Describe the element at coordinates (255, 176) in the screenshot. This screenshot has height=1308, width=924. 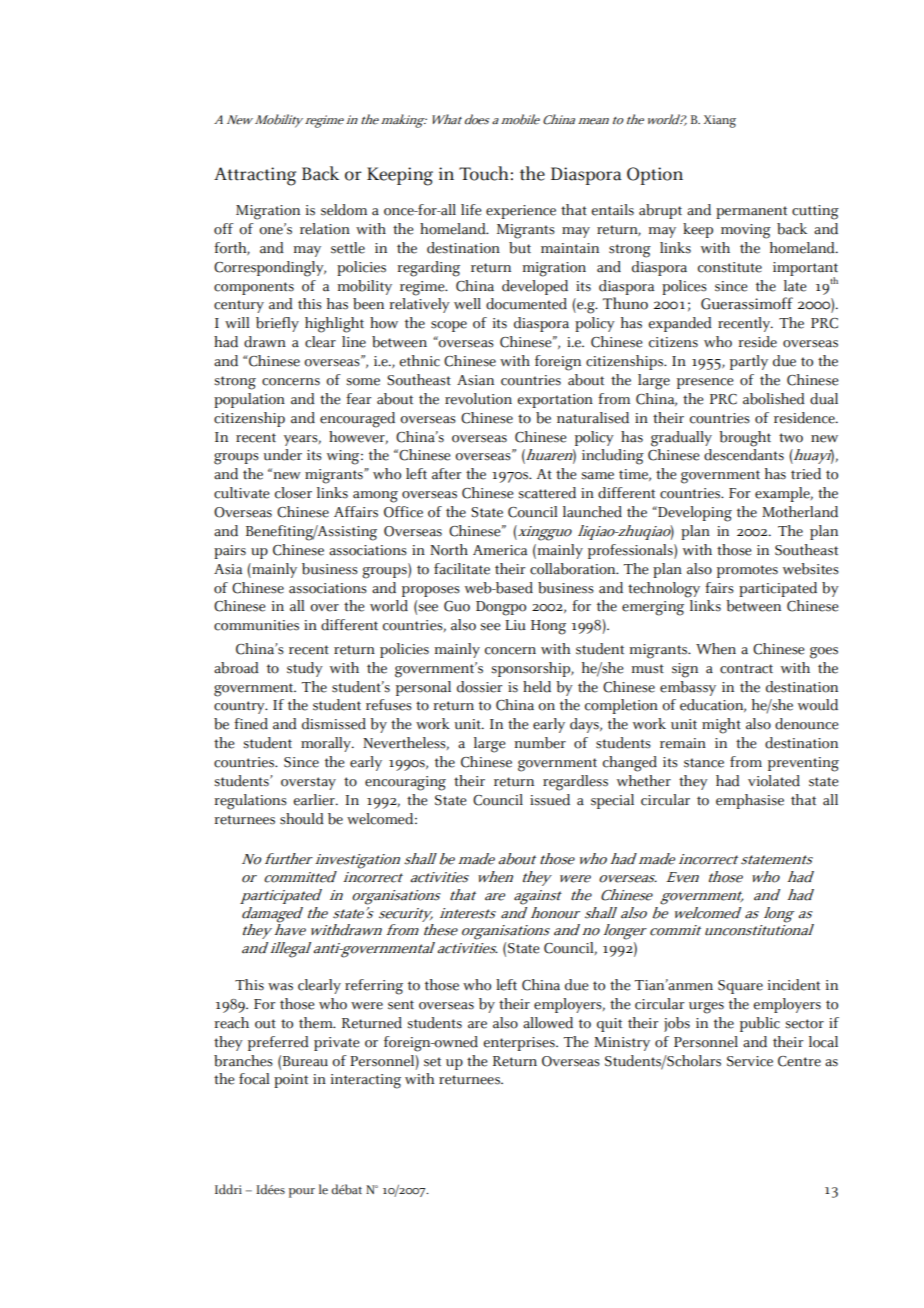
I see `Attracting` at that location.
